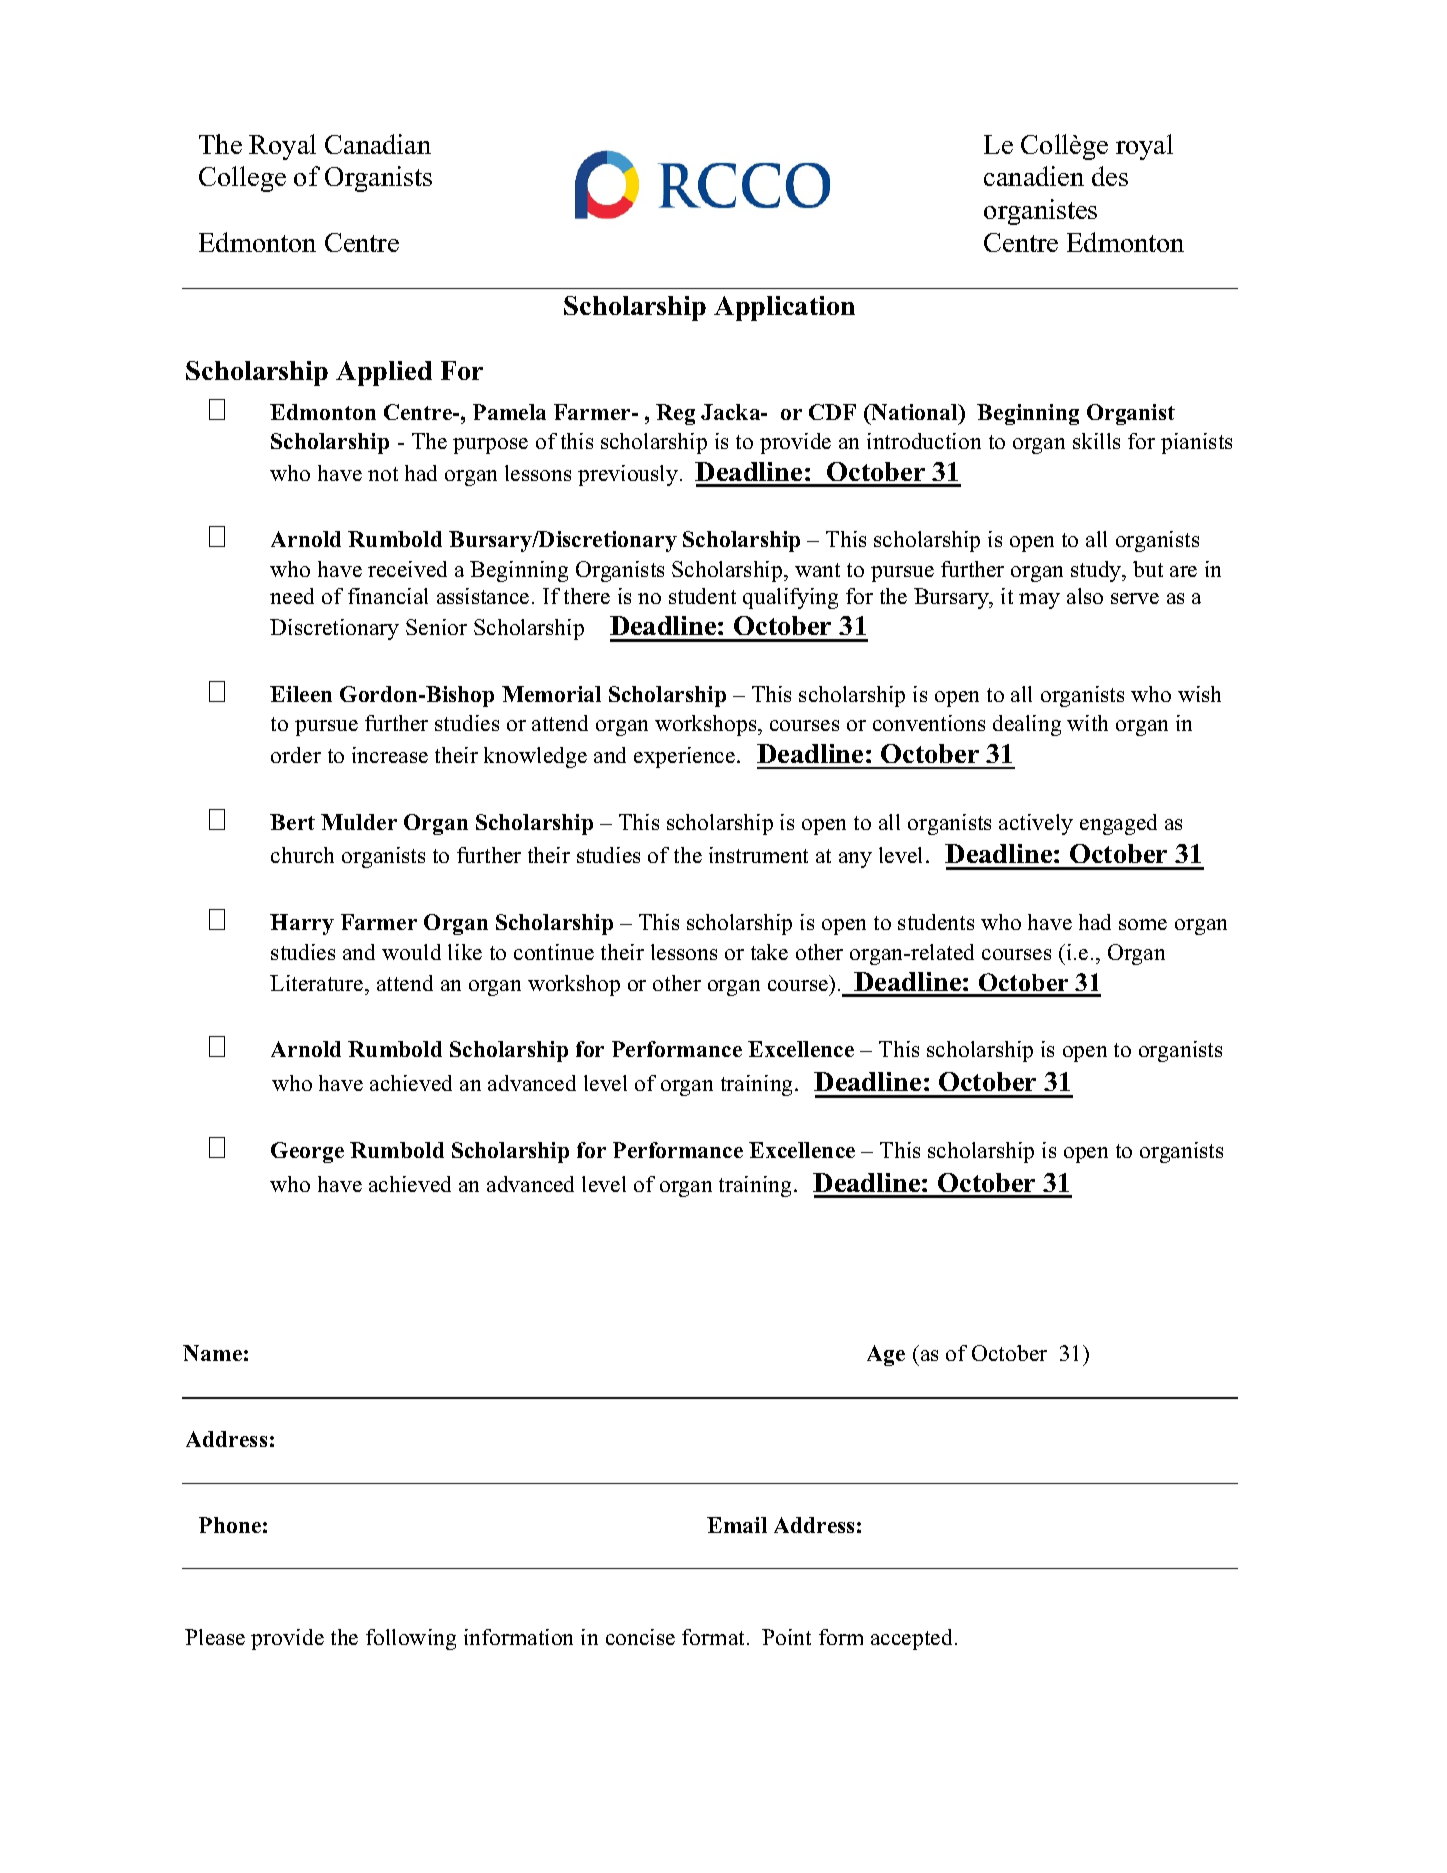  Describe the element at coordinates (378, 144) in the document. I see `Canadian` at that location.
